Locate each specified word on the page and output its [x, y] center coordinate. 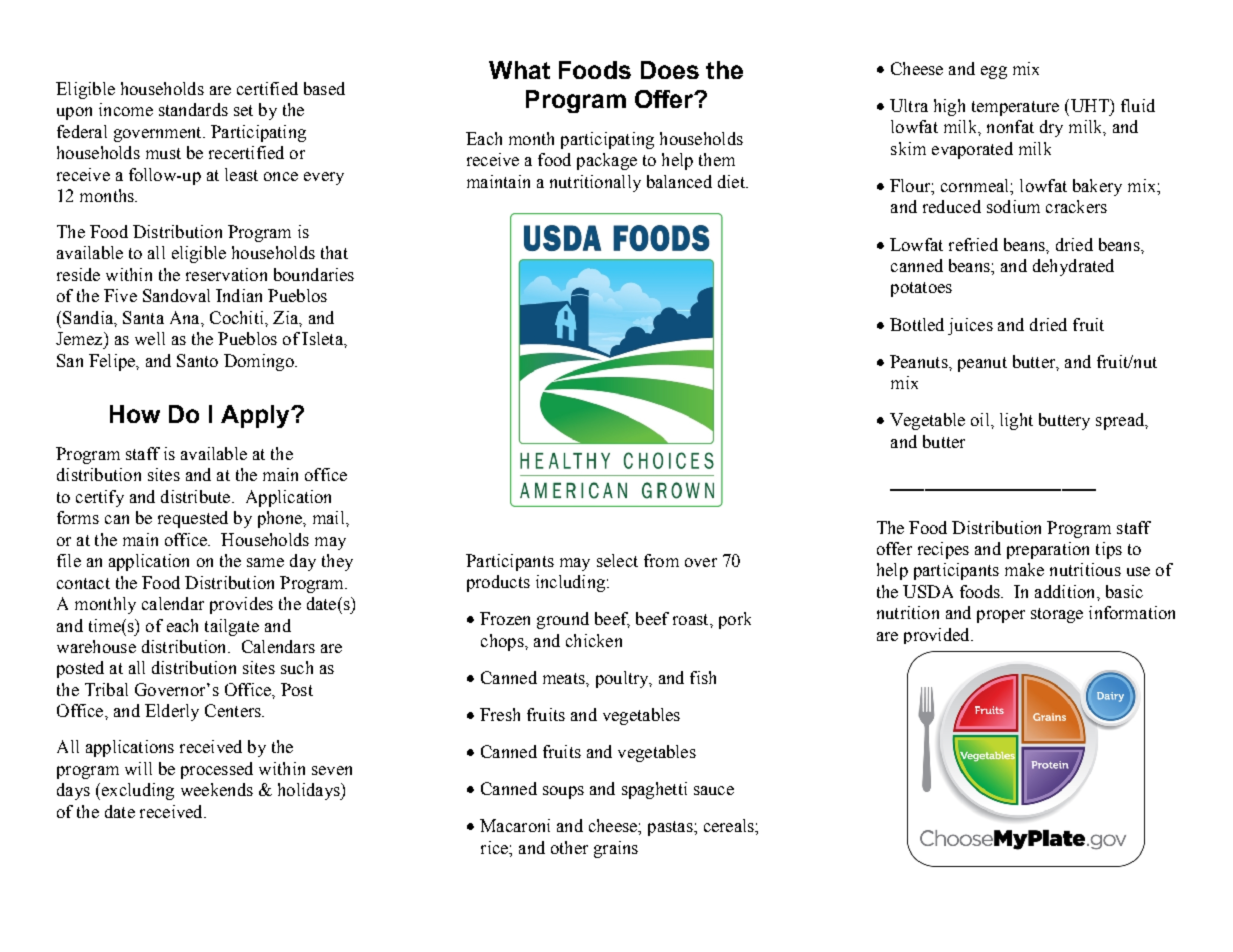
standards [193, 109]
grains [616, 849]
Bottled [917, 324]
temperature [1015, 108]
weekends [217, 789]
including [570, 583]
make [1024, 569]
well [150, 338]
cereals [730, 825]
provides [241, 605]
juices [970, 326]
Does [670, 70]
